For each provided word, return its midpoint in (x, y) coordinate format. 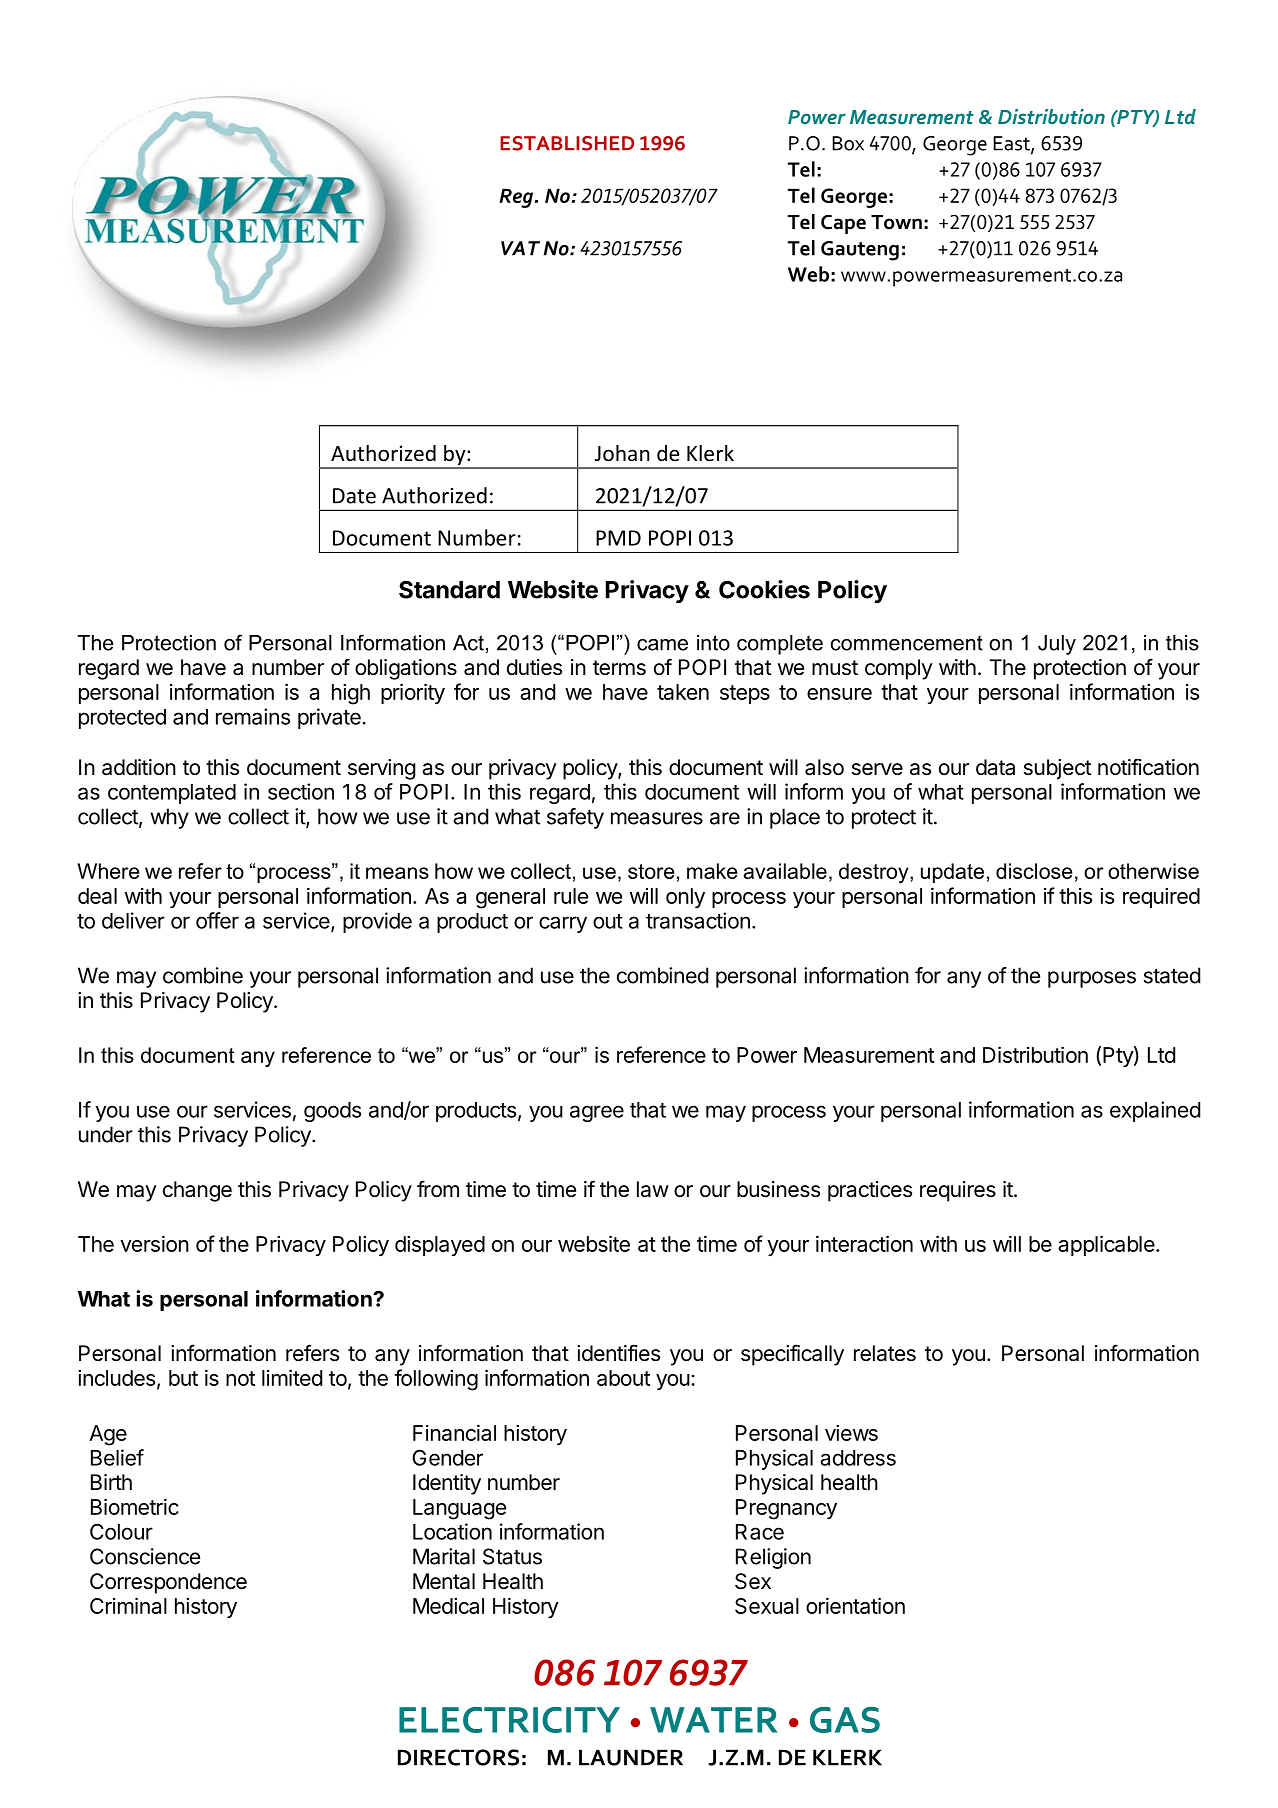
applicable (1106, 1245)
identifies (618, 1353)
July (1057, 645)
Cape (843, 224)
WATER (713, 1720)
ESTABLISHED (567, 143)
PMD (618, 538)
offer (217, 920)
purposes (1092, 979)
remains (253, 716)
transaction (698, 920)
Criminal (128, 1605)
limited (292, 1377)
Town (896, 222)
